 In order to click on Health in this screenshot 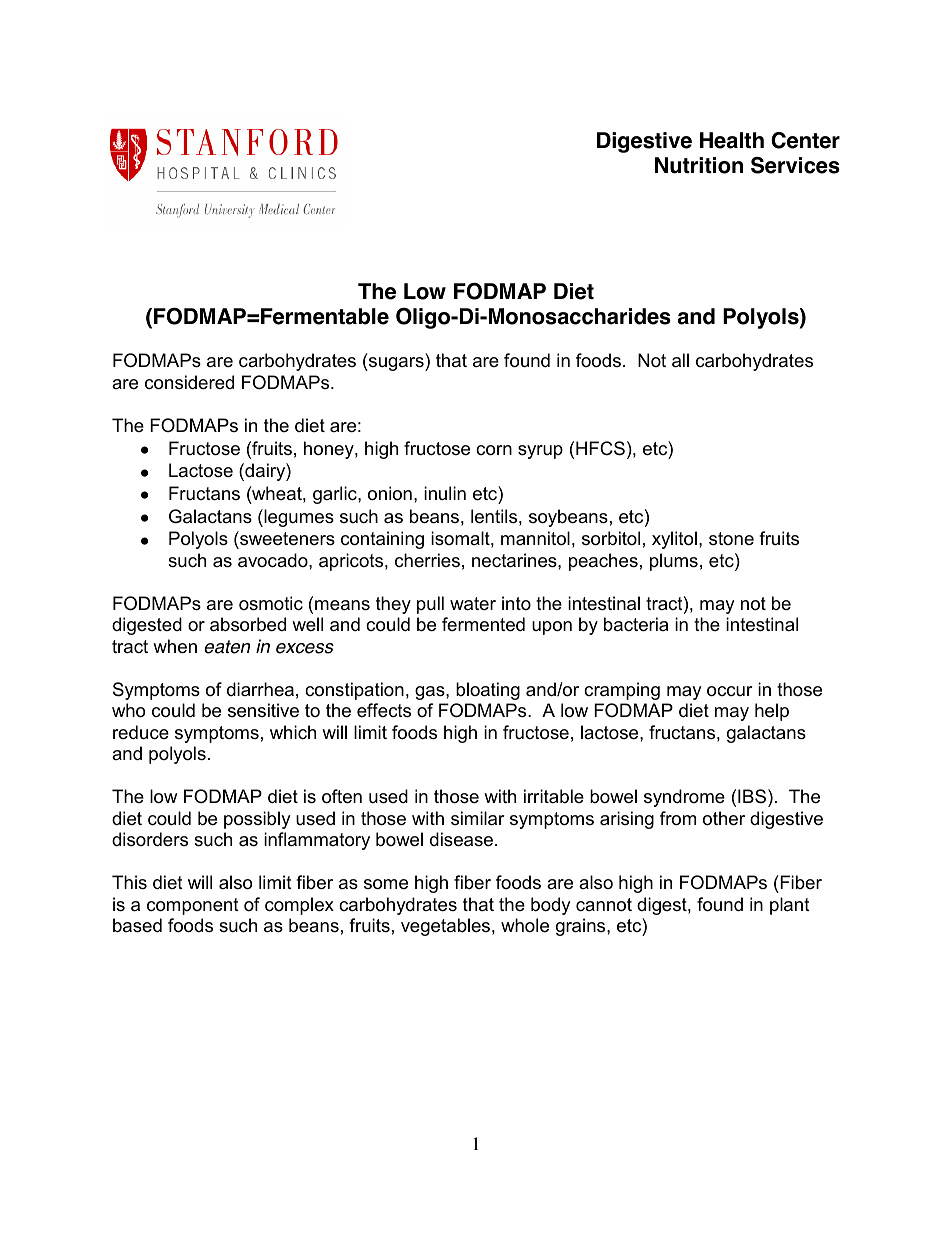, I will do `click(732, 140)`.
